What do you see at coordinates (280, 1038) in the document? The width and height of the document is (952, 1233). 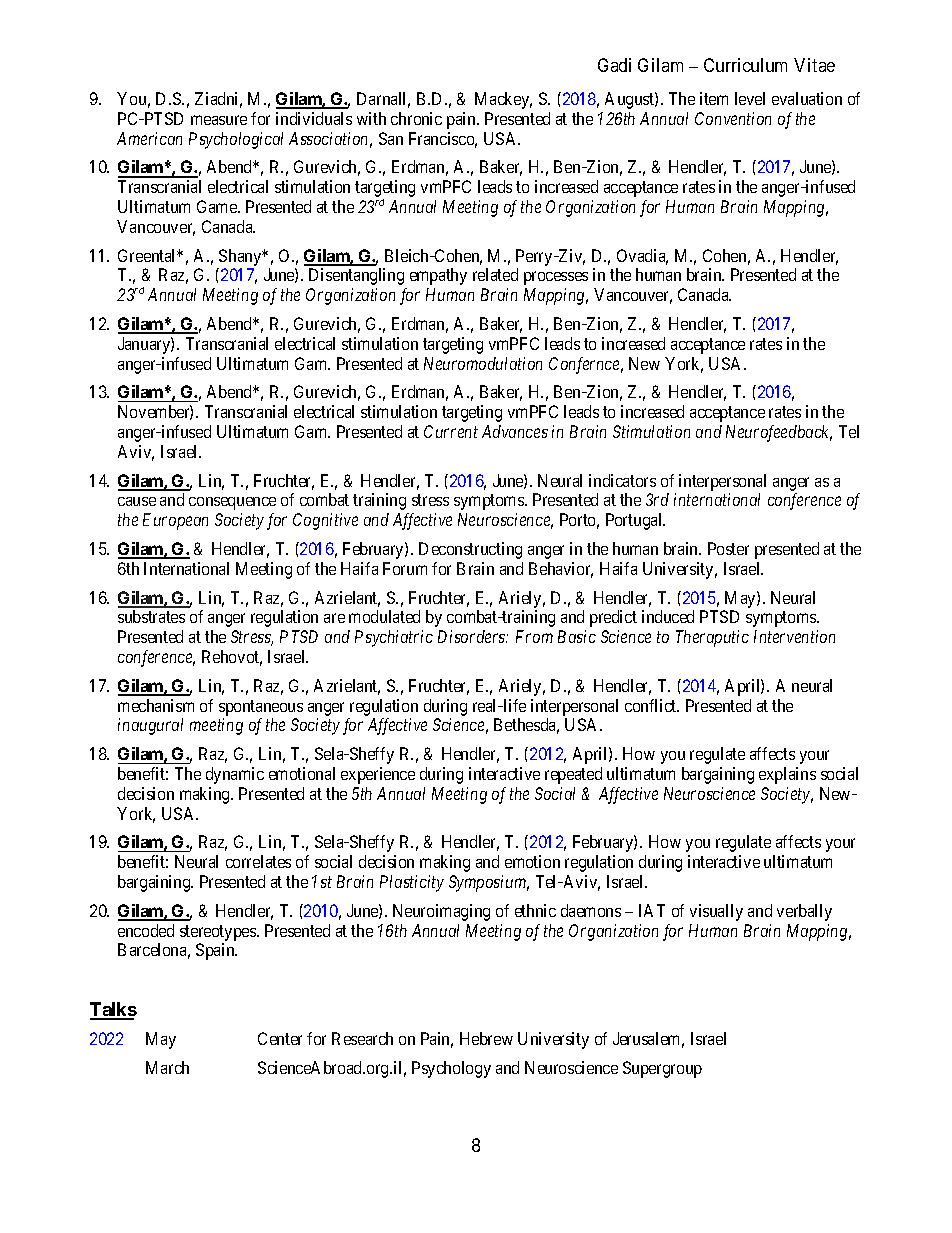 I see `Center` at bounding box center [280, 1038].
